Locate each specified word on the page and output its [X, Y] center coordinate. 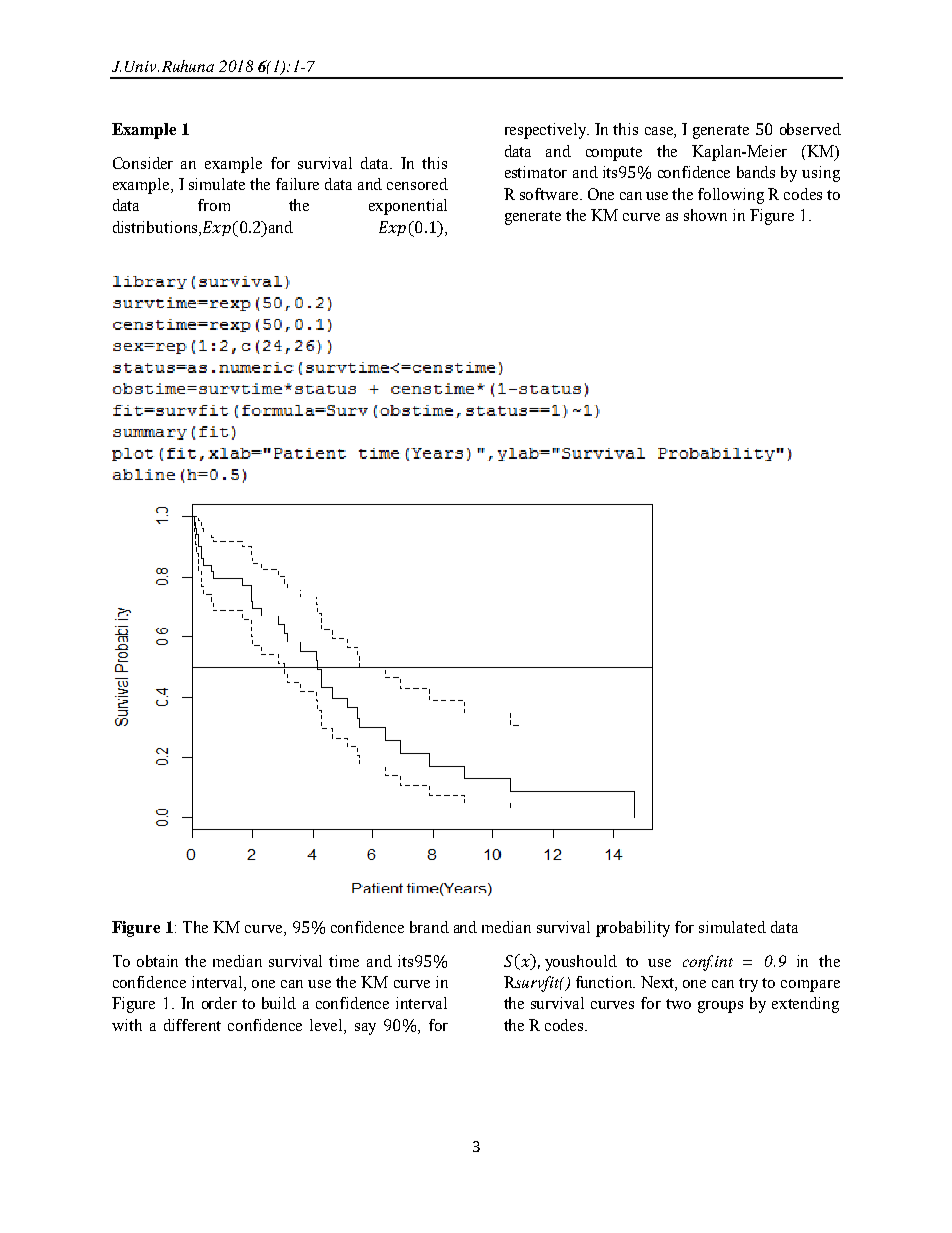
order [219, 1003]
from [214, 205]
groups [720, 1007]
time [344, 961]
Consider [143, 163]
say [365, 1029]
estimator [536, 172]
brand [429, 927]
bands [756, 172]
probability [633, 929]
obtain [157, 961]
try [748, 985]
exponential [408, 207]
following [731, 196]
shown [705, 215]
